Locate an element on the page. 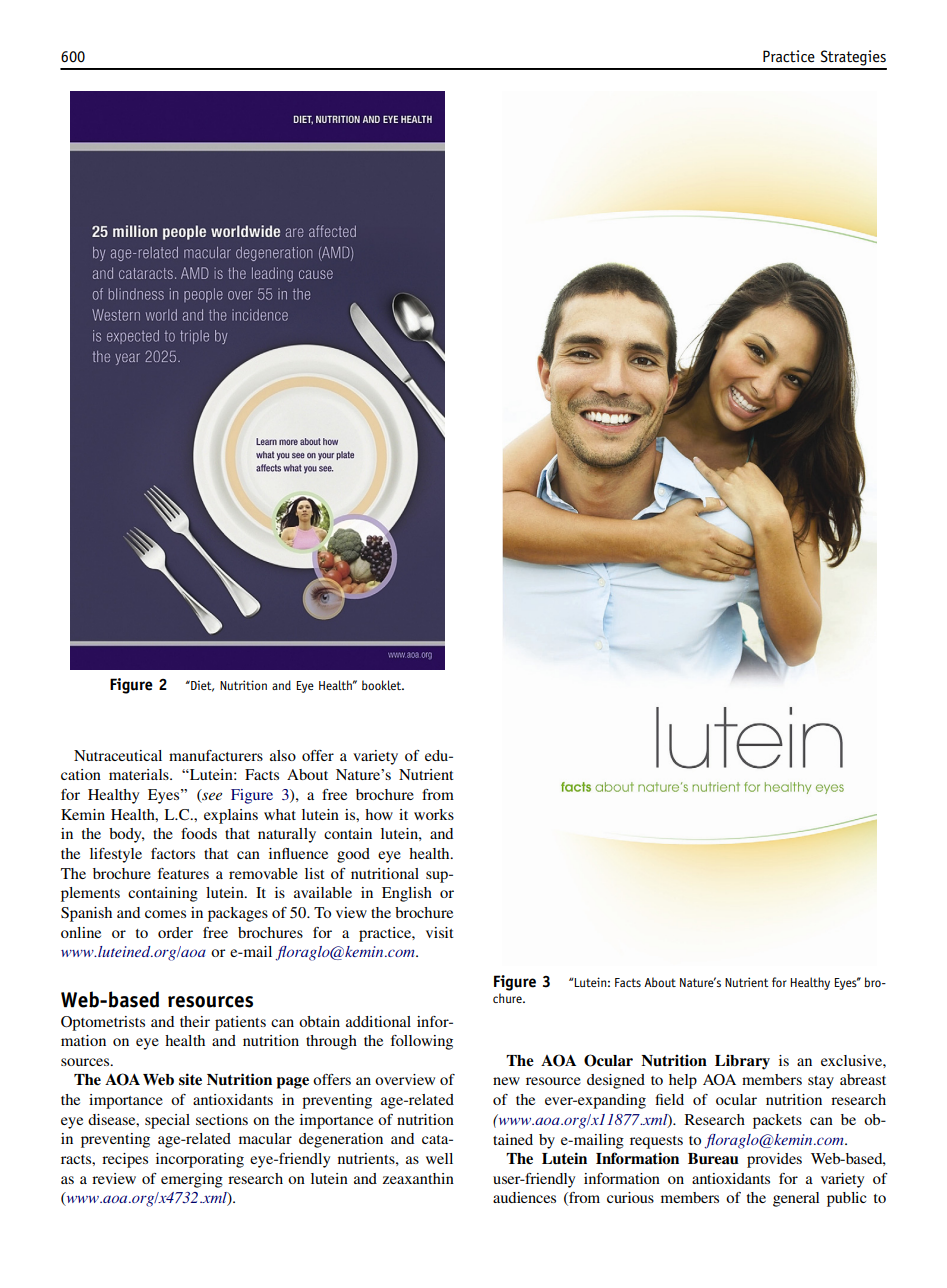 The image size is (947, 1288). manufacturers is located at coordinates (216, 755).
